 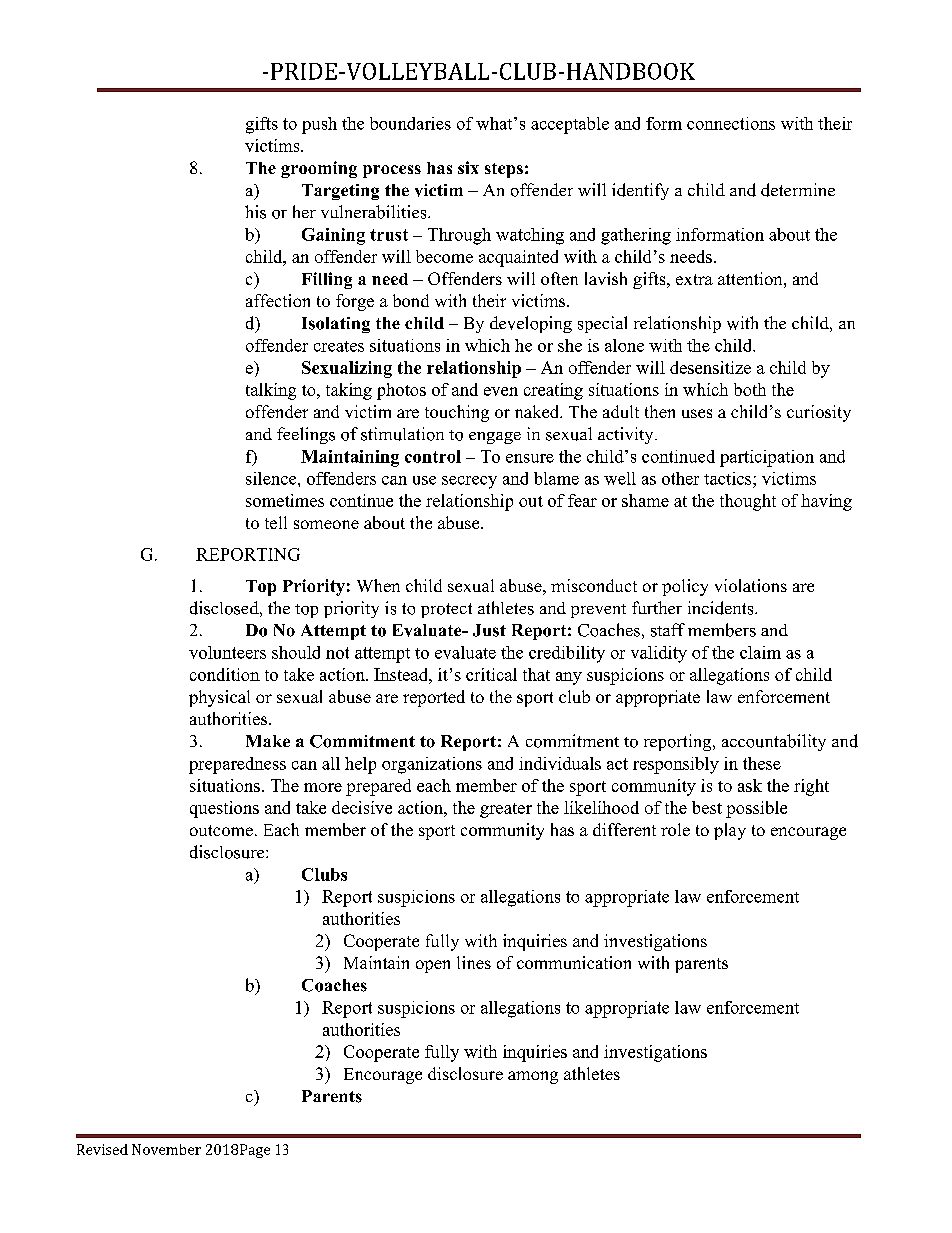 What do you see at coordinates (533, 1077) in the screenshot?
I see `among` at bounding box center [533, 1077].
